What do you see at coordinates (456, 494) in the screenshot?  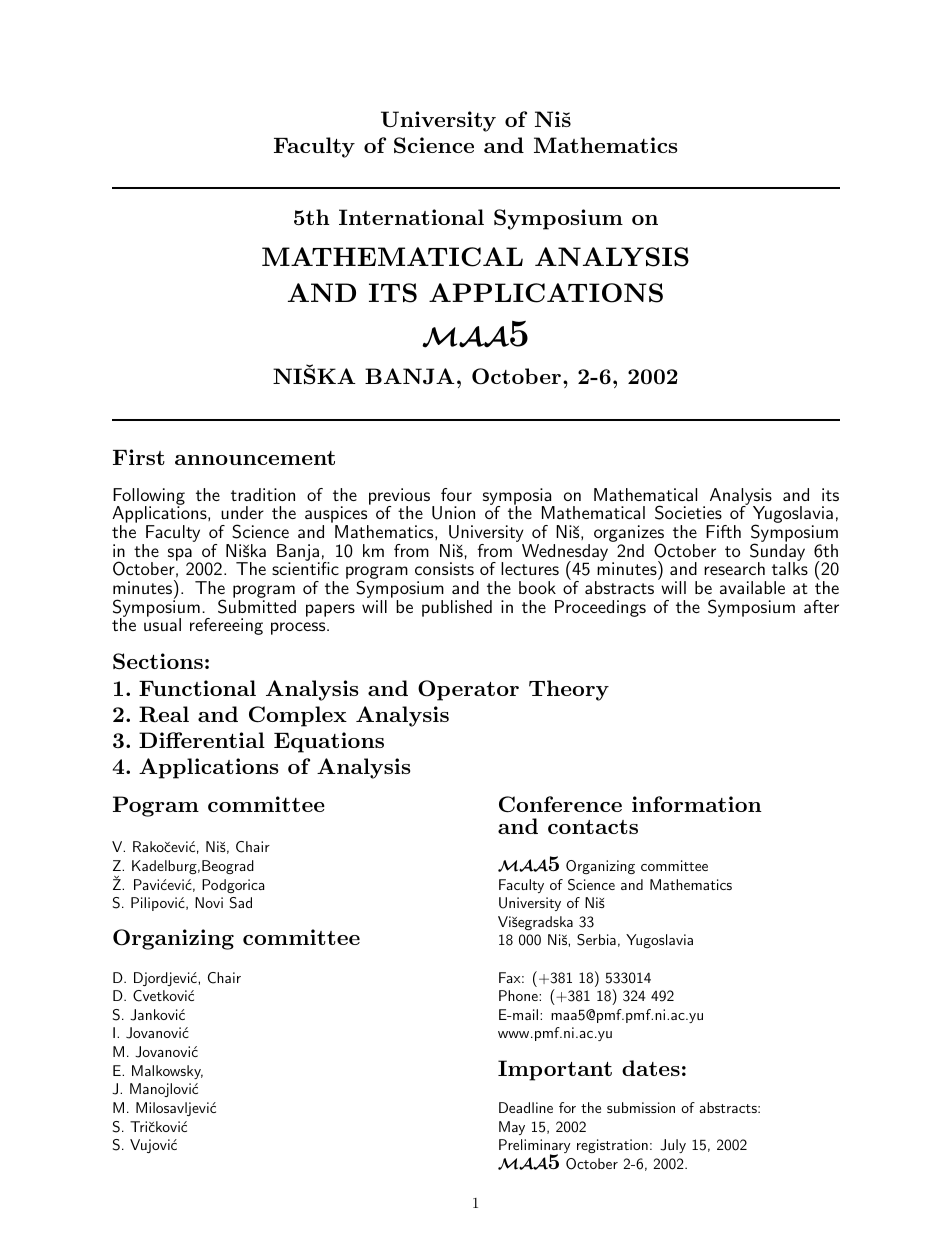 I see `four` at bounding box center [456, 494].
